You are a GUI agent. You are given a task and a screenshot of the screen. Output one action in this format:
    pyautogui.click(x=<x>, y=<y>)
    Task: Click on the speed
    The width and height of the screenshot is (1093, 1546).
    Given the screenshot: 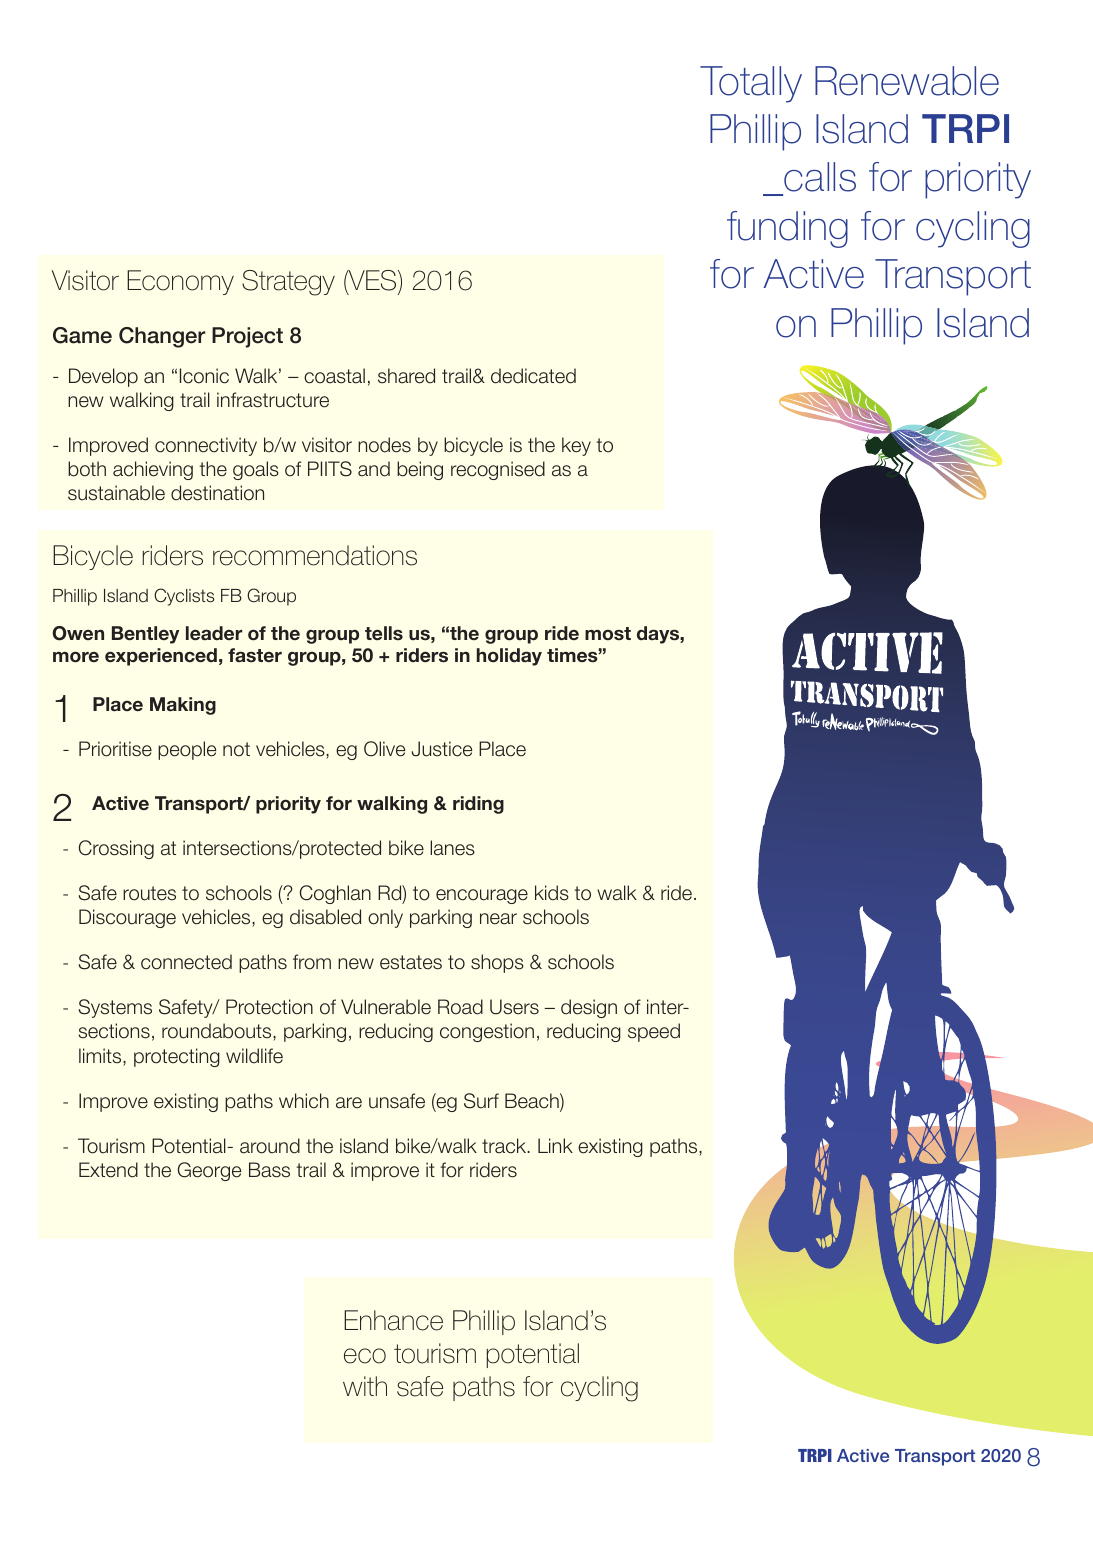 What is the action you would take?
    pyautogui.click(x=654, y=1032)
